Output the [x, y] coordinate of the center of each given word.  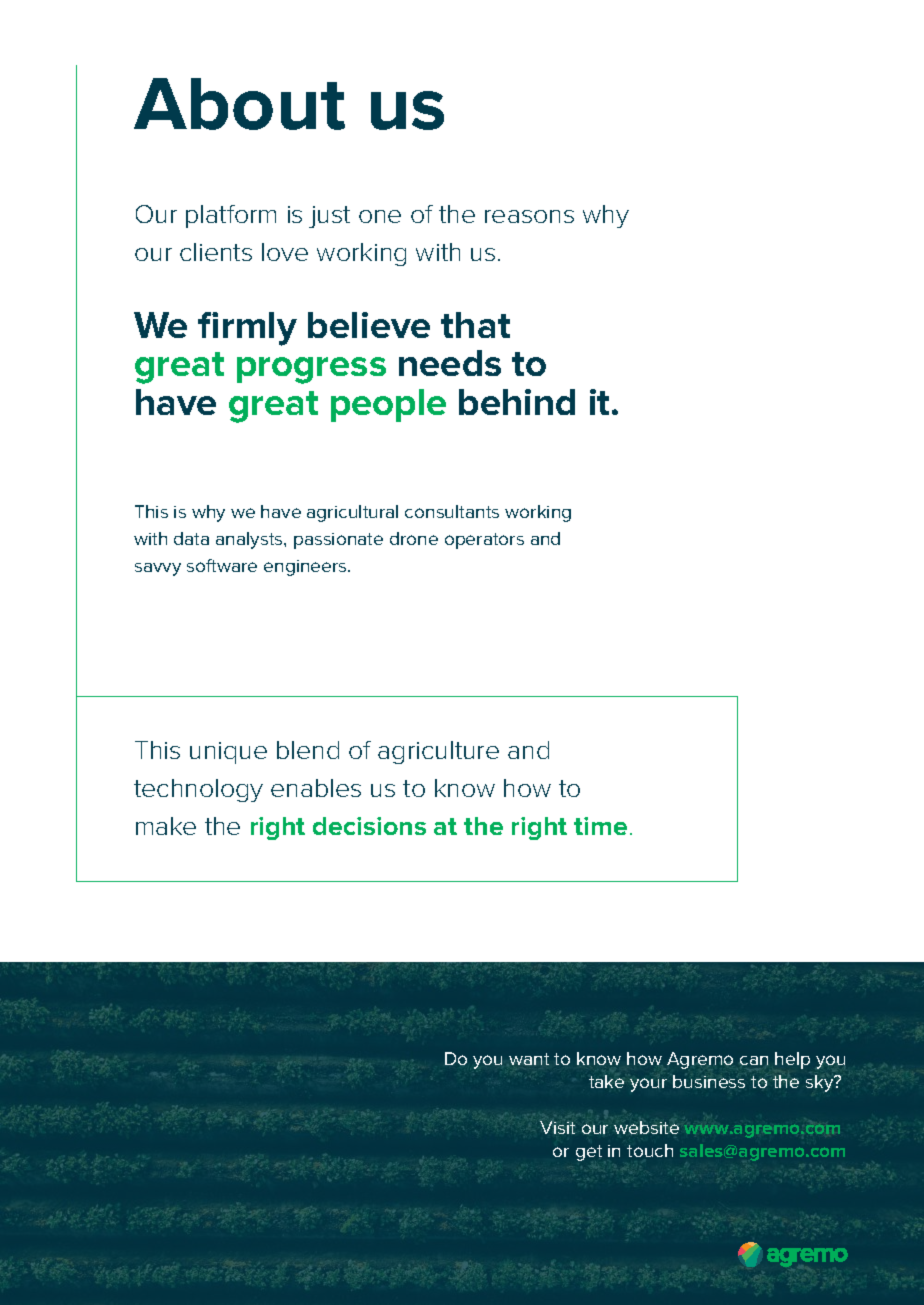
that [475, 325]
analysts [250, 540]
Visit [557, 1127]
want [529, 1059]
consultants [452, 511]
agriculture [438, 752]
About [239, 104]
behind [517, 402]
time [600, 826]
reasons [529, 216]
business [709, 1081]
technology [198, 790]
